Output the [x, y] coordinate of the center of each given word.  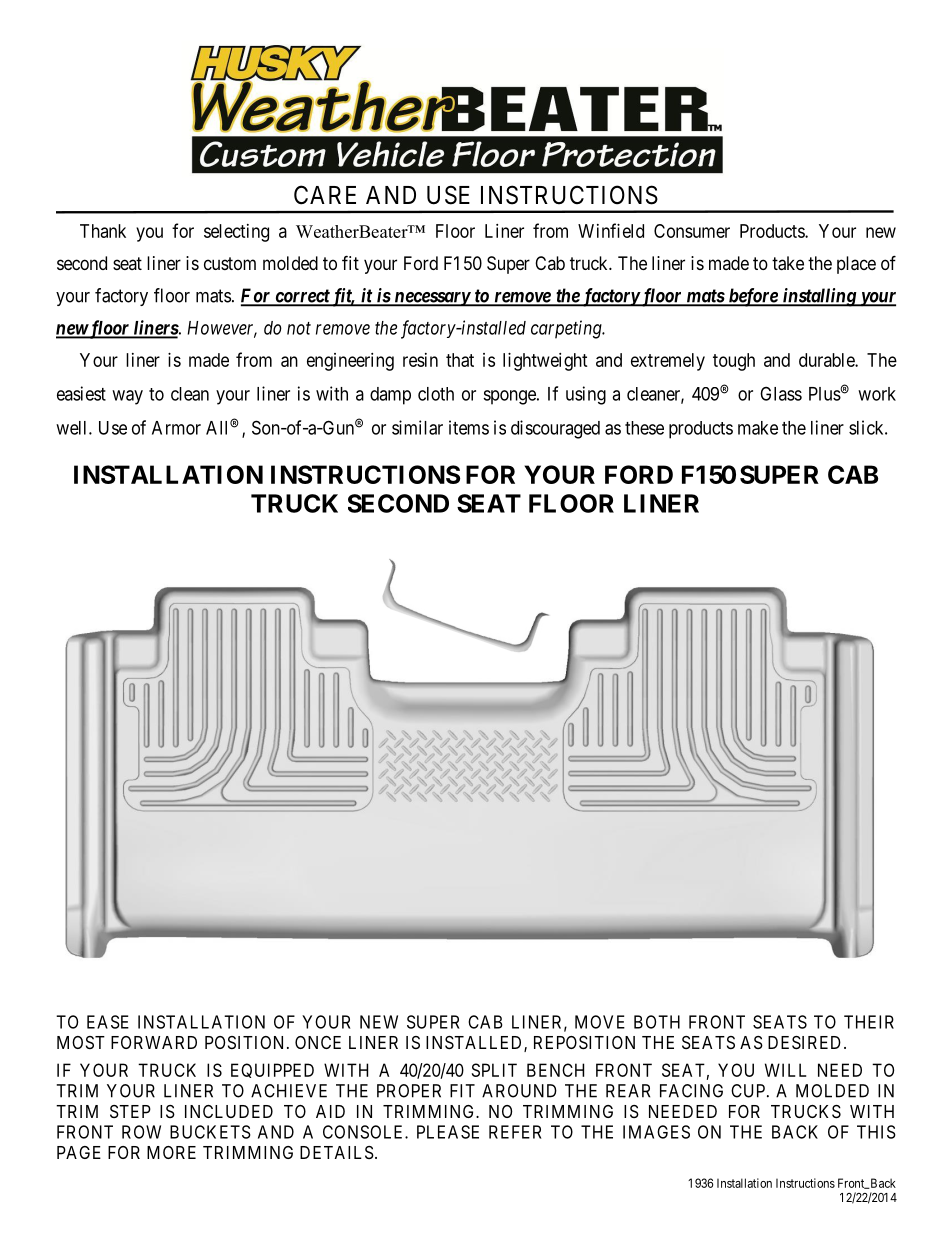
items [469, 427]
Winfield [611, 230]
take [788, 263]
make [758, 428]
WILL [785, 1070]
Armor [176, 428]
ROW [141, 1132]
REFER [515, 1132]
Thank [103, 231]
